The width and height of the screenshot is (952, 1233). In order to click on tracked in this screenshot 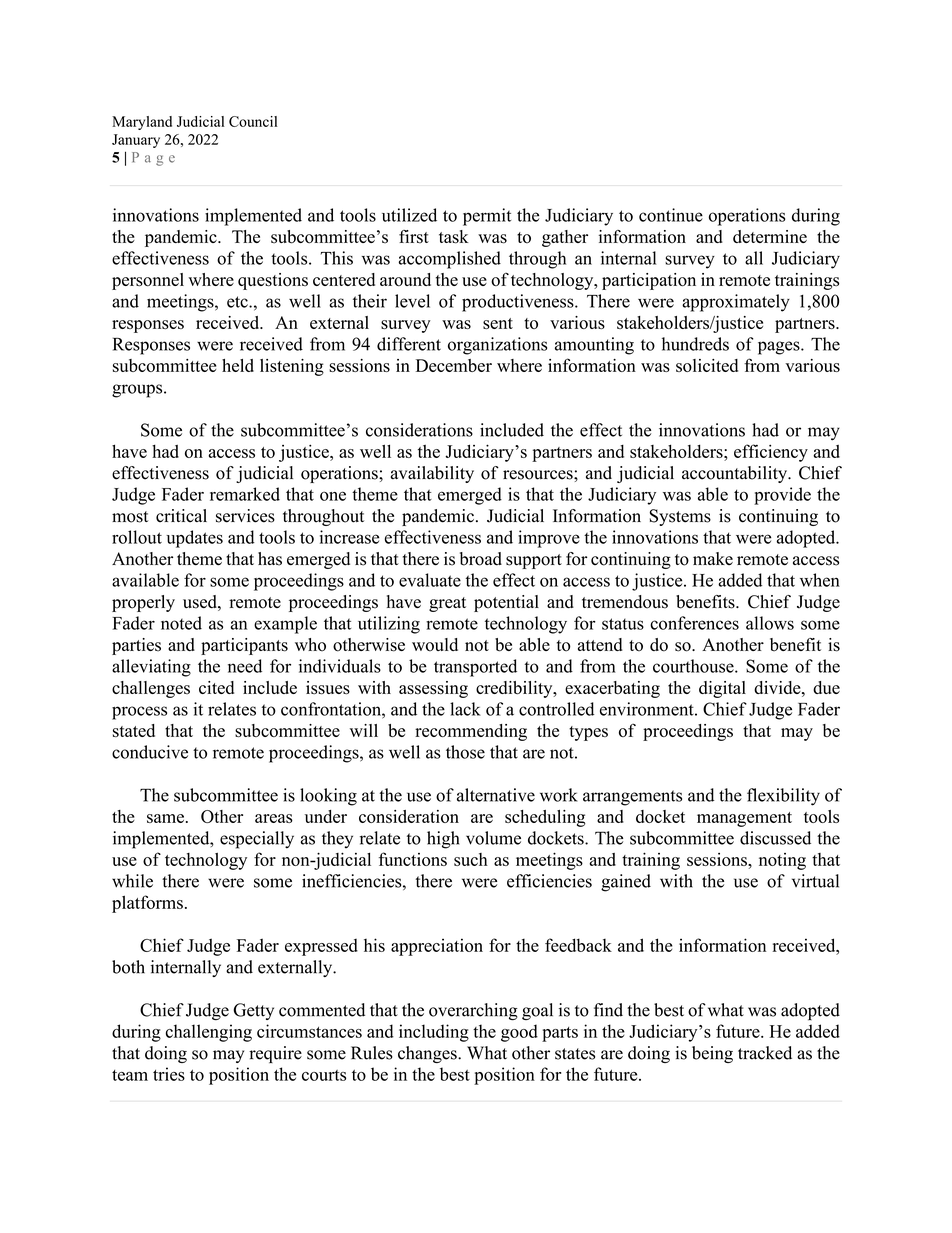, I will do `click(765, 1053)`.
